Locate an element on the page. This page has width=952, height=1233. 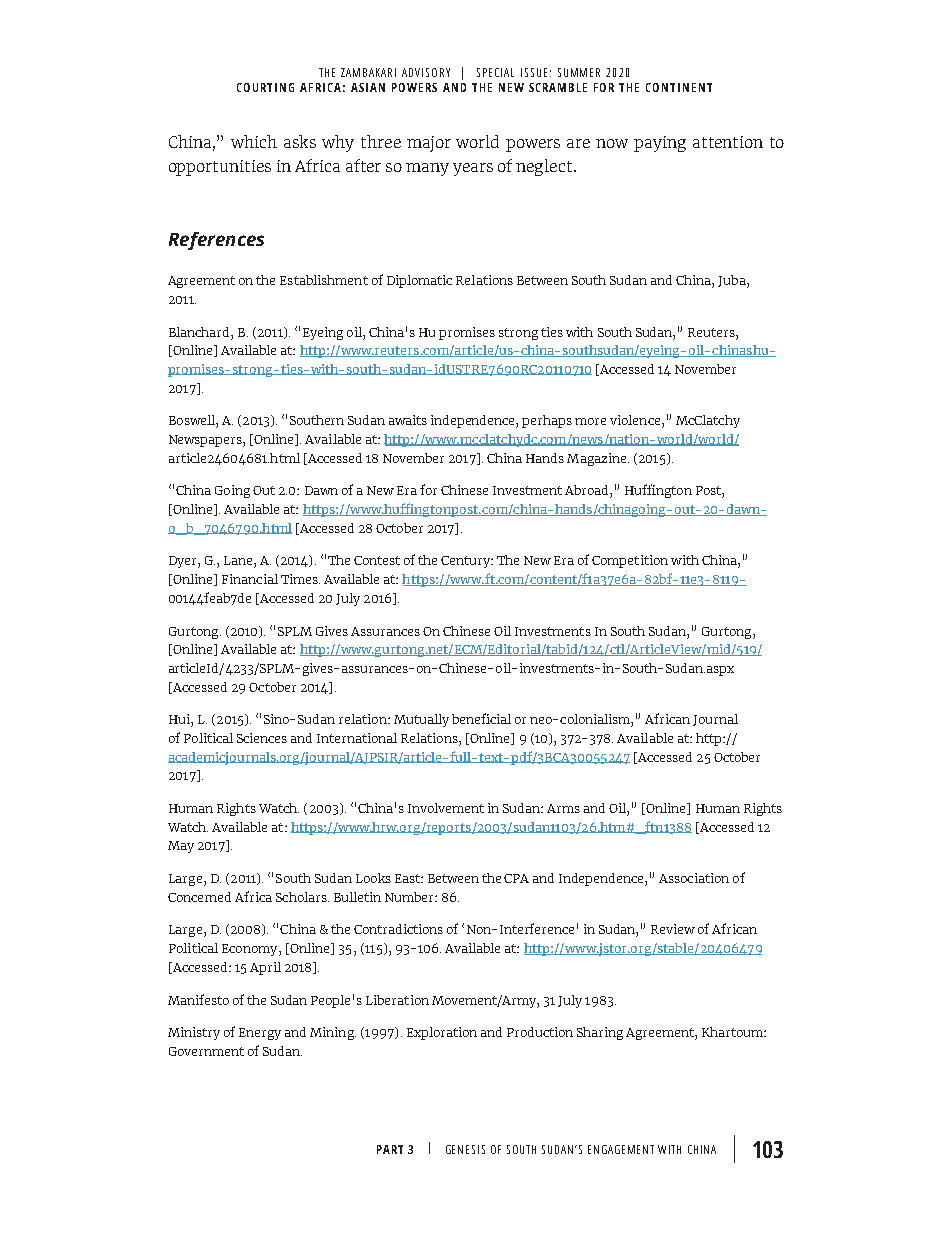
Competition is located at coordinates (630, 561).
